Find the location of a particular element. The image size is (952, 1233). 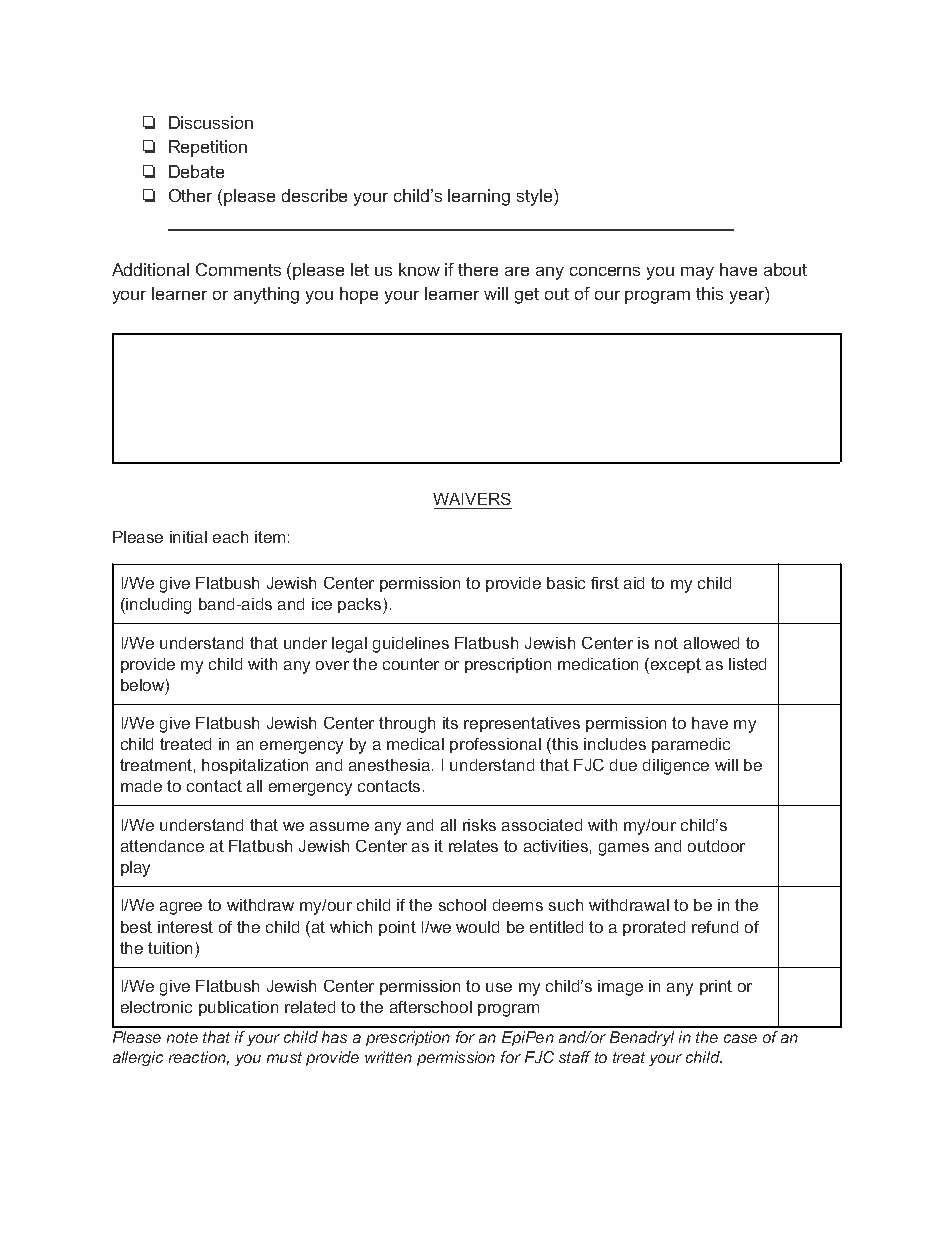

attendance is located at coordinates (162, 846).
